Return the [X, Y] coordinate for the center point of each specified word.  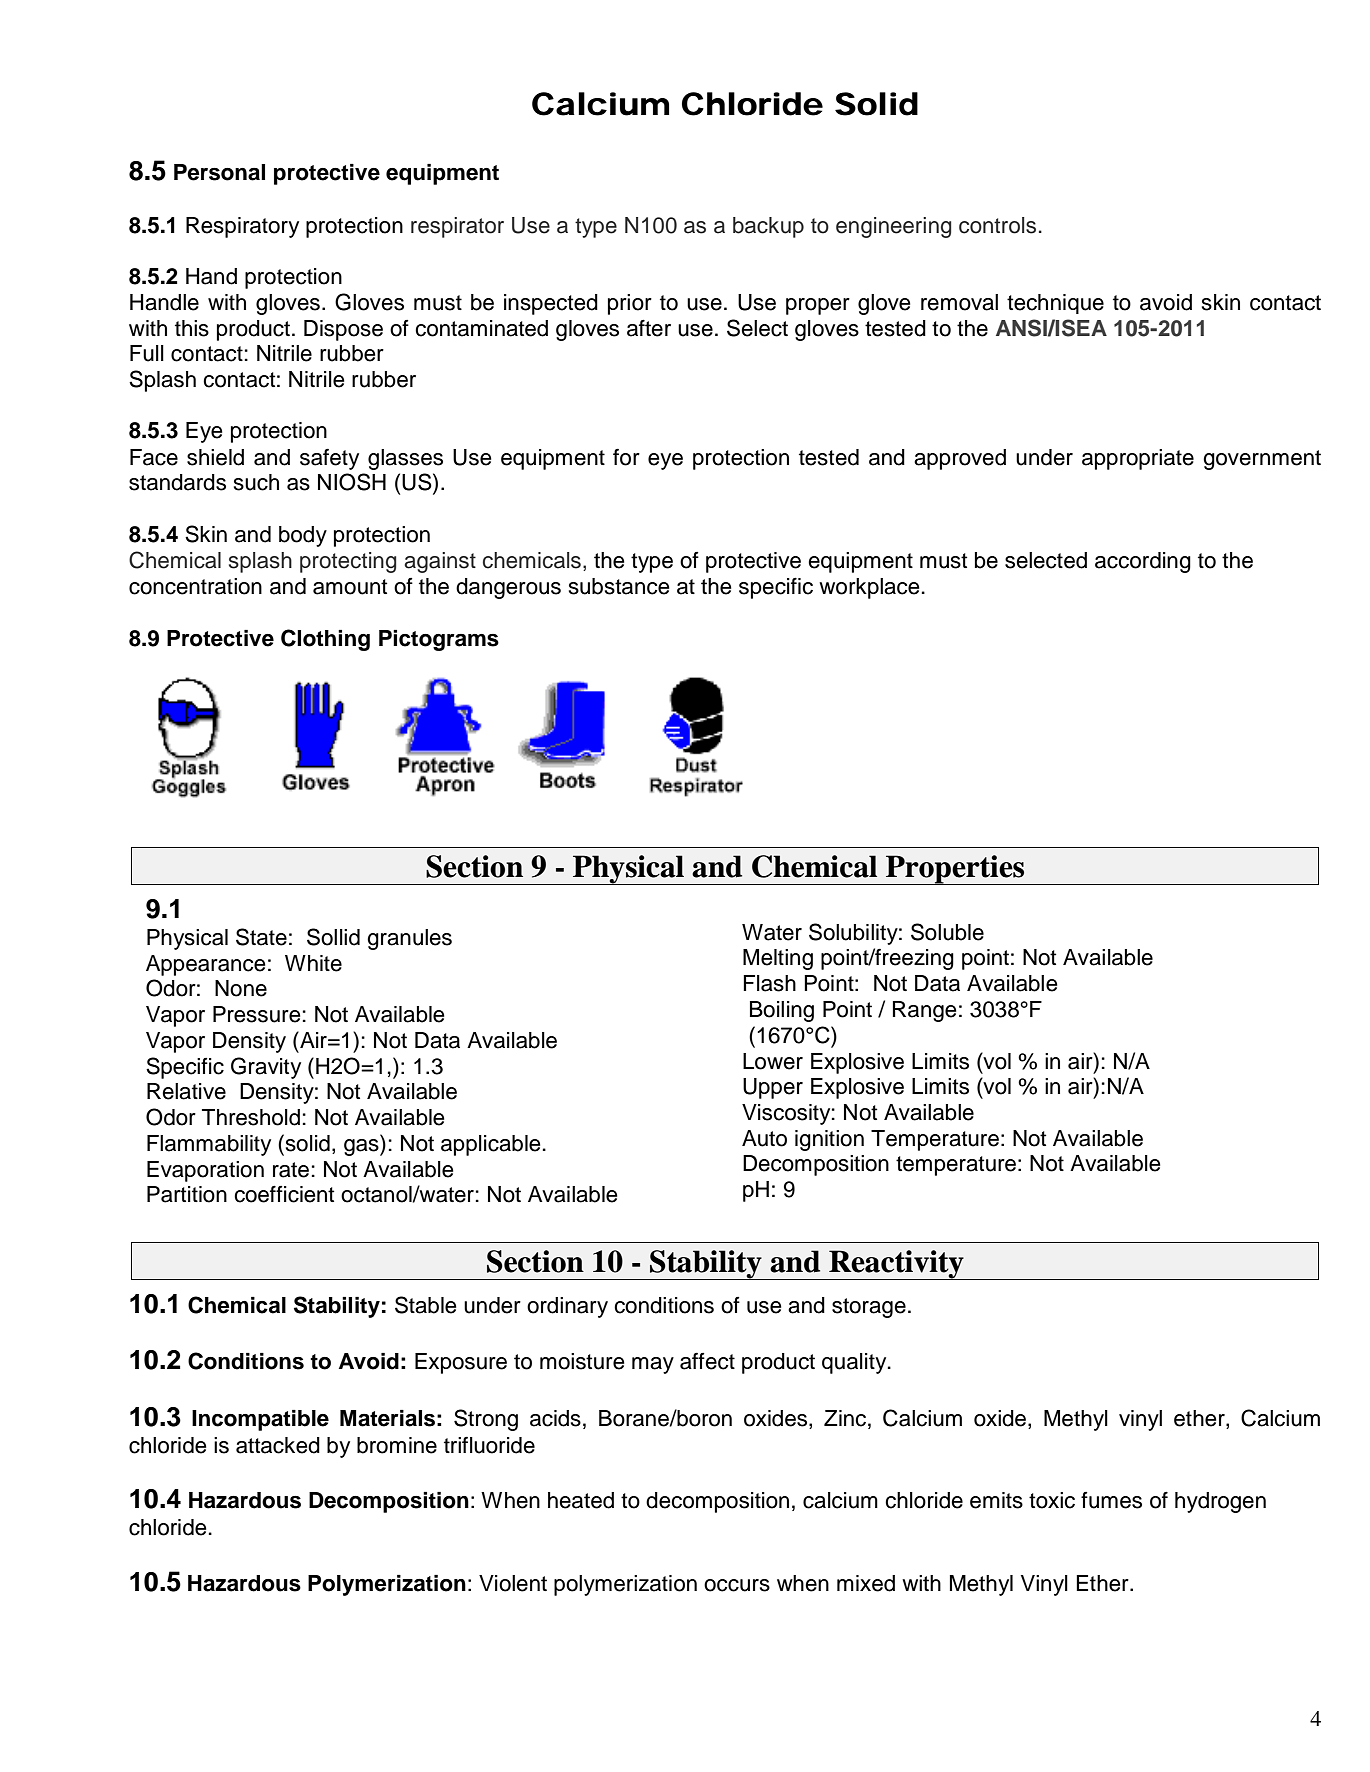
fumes [1111, 1500]
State [261, 937]
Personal [219, 172]
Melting [778, 959]
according [1143, 562]
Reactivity [896, 1265]
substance [619, 586]
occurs [737, 1585]
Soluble [947, 932]
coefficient [284, 1194]
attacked [278, 1445]
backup [768, 227]
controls [997, 225]
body [303, 536]
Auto [764, 1138]
